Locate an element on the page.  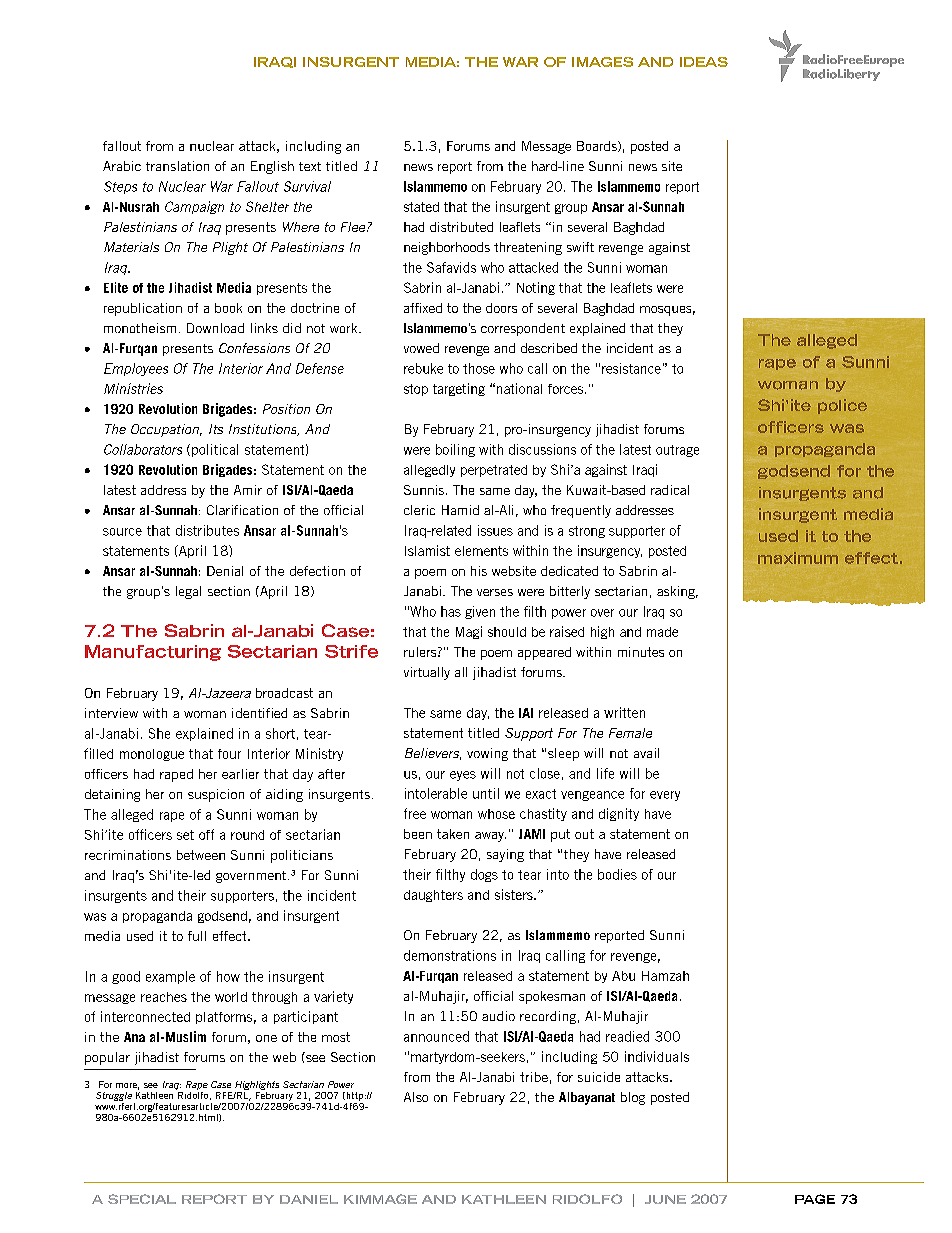
Abu is located at coordinates (623, 976).
